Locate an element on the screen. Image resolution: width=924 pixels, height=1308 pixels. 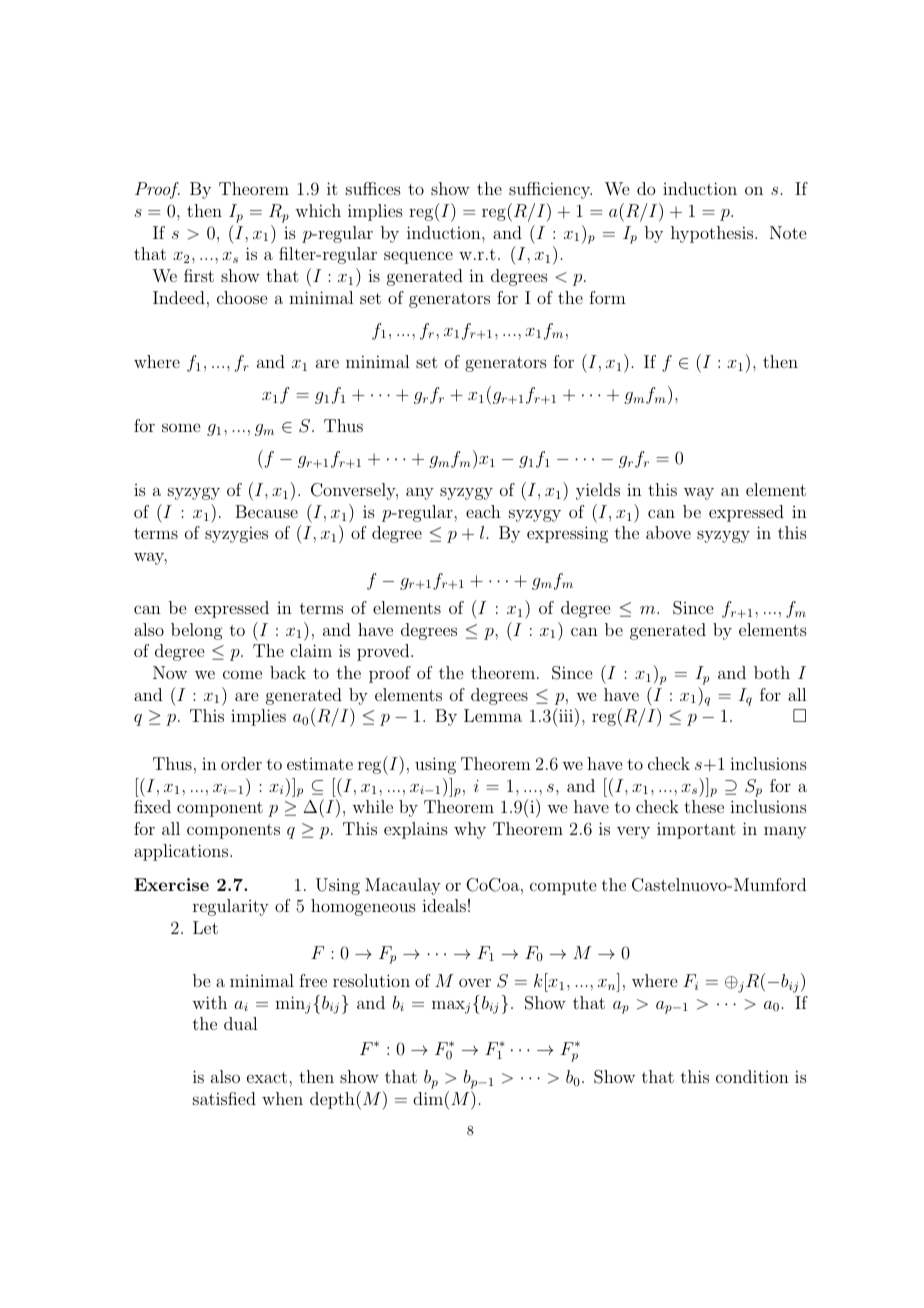
these is located at coordinates (704, 806).
